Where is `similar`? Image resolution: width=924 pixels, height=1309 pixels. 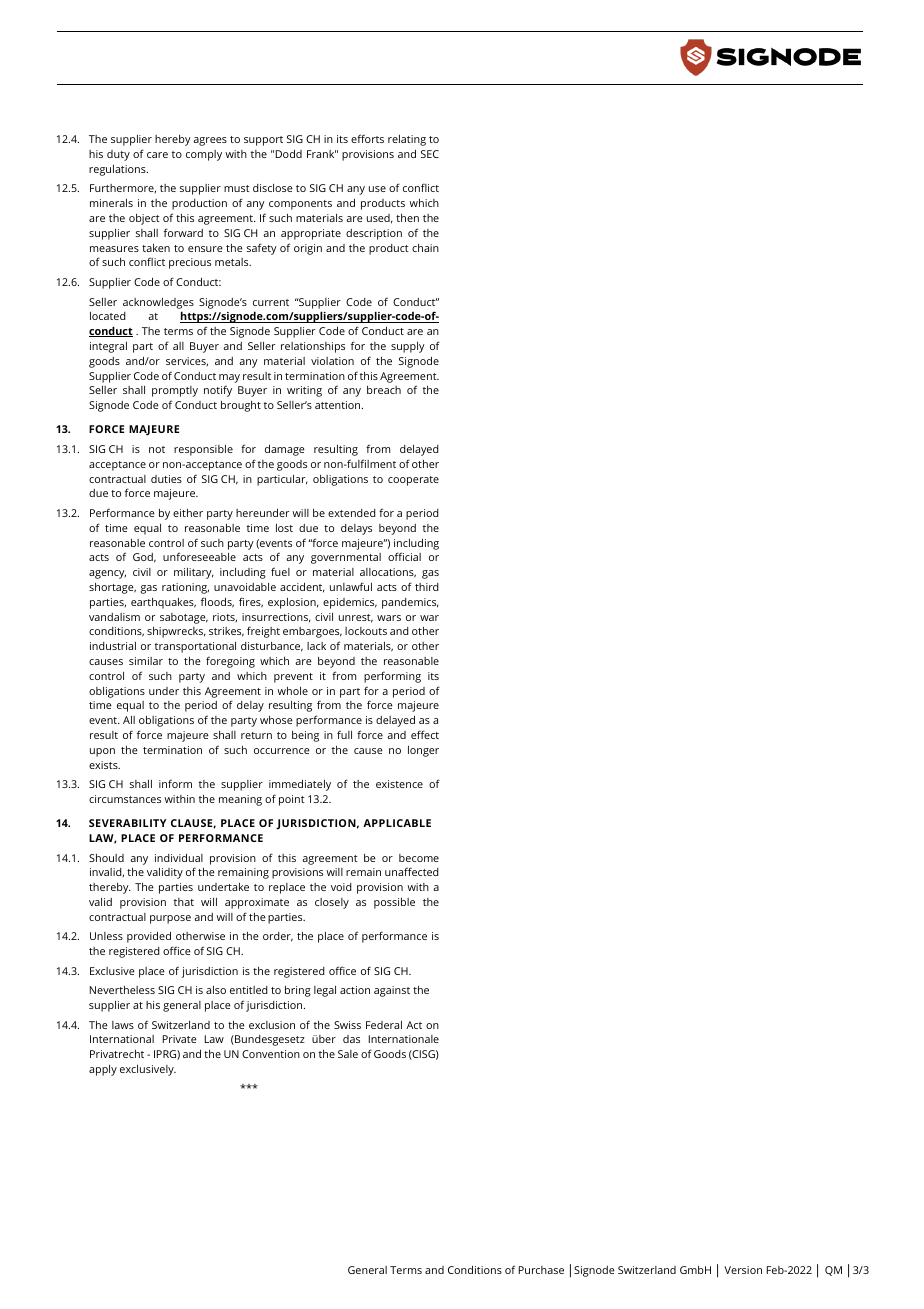 similar is located at coordinates (146, 661).
